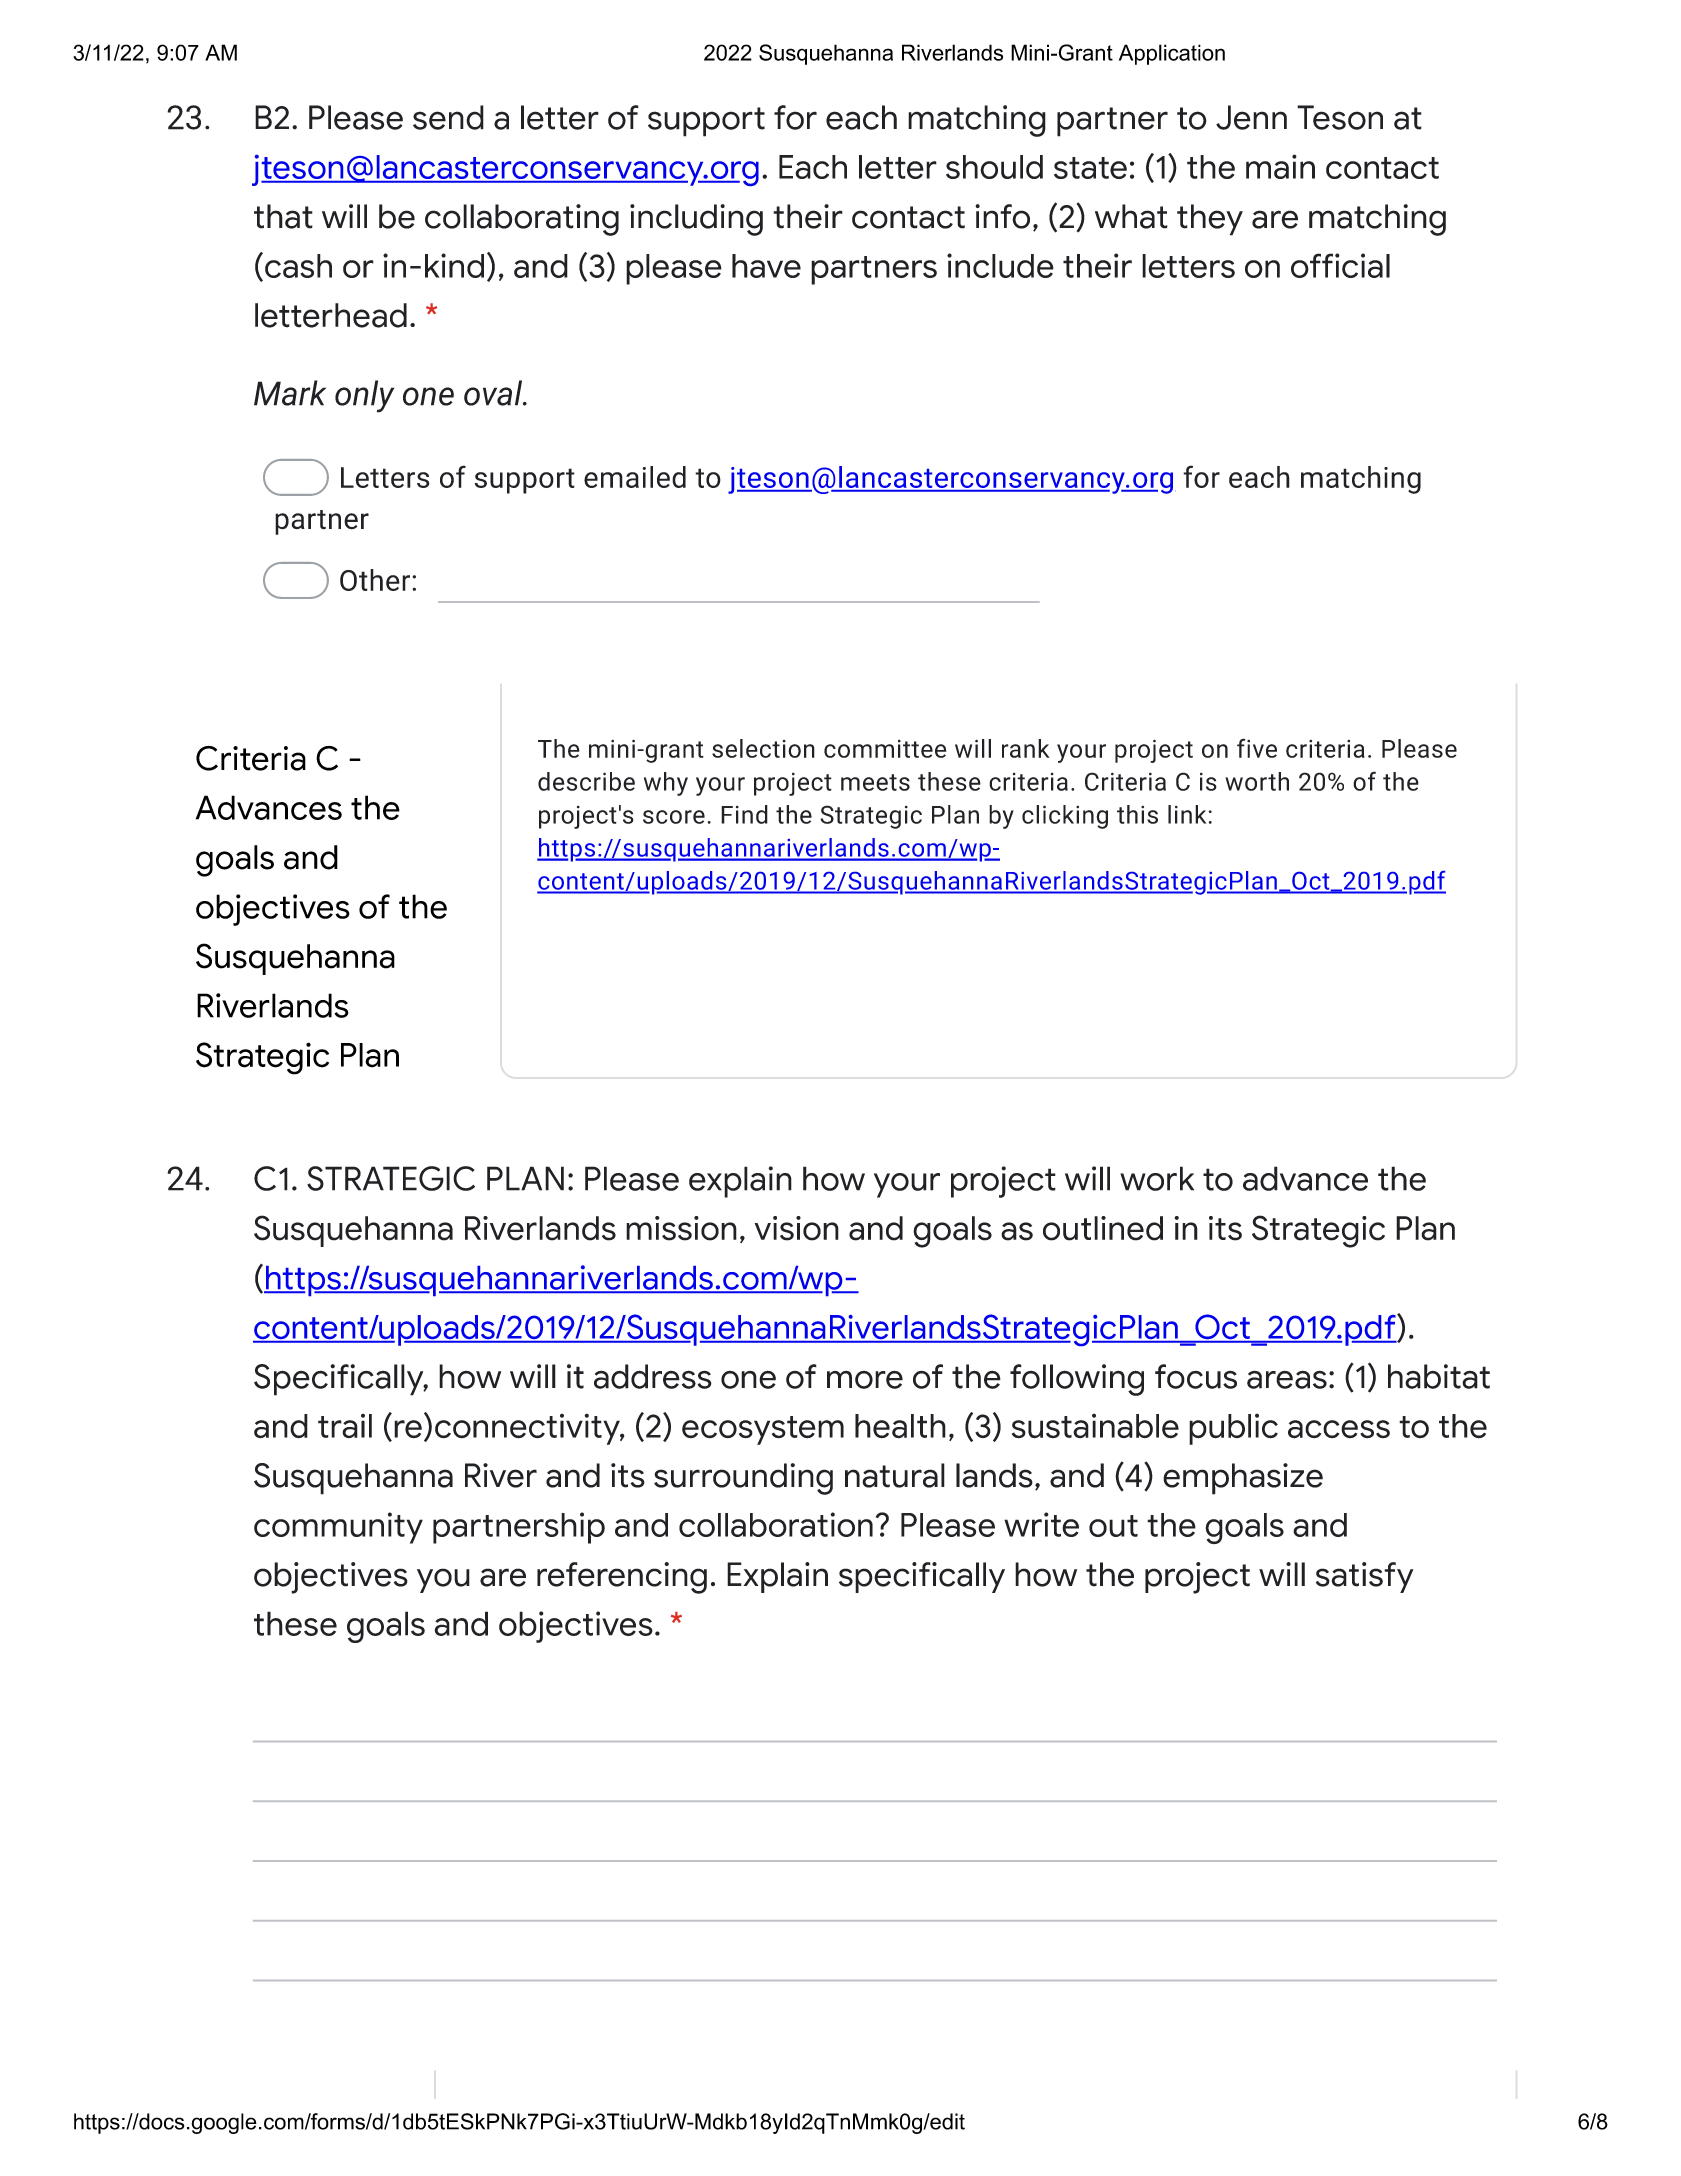 This image has height=2176, width=1681. Describe the element at coordinates (338, 1528) in the image. I see `community` at that location.
